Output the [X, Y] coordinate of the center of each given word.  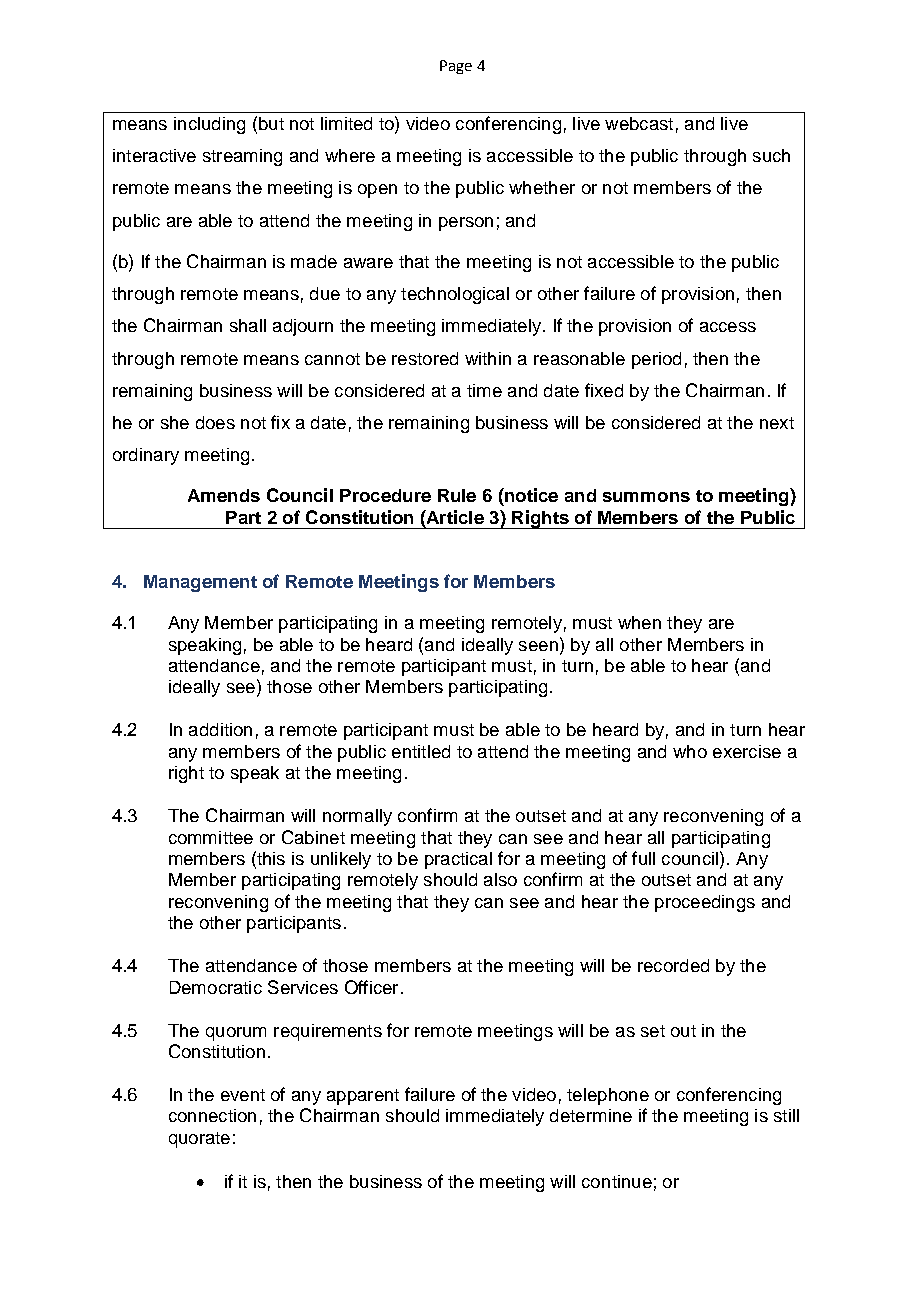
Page [456, 67]
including [209, 125]
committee [211, 837]
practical [458, 860]
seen [538, 646]
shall [248, 325]
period [656, 360]
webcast [639, 123]
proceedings [705, 903]
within [488, 358]
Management [200, 583]
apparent [363, 1097]
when [639, 622]
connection [212, 1115]
